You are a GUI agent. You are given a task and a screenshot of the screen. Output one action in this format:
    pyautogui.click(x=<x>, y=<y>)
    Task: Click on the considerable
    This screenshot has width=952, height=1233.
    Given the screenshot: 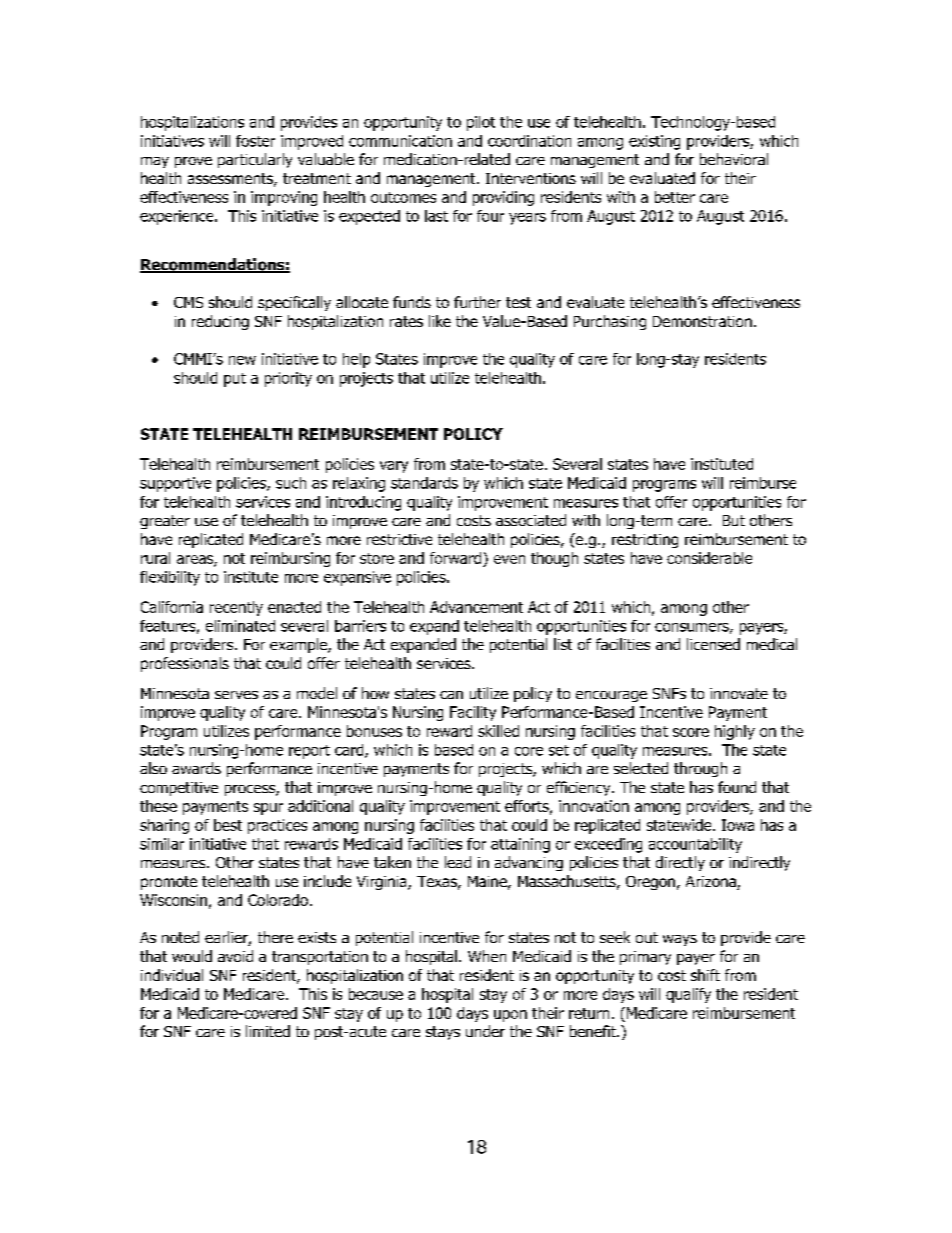 What is the action you would take?
    pyautogui.click(x=709, y=558)
